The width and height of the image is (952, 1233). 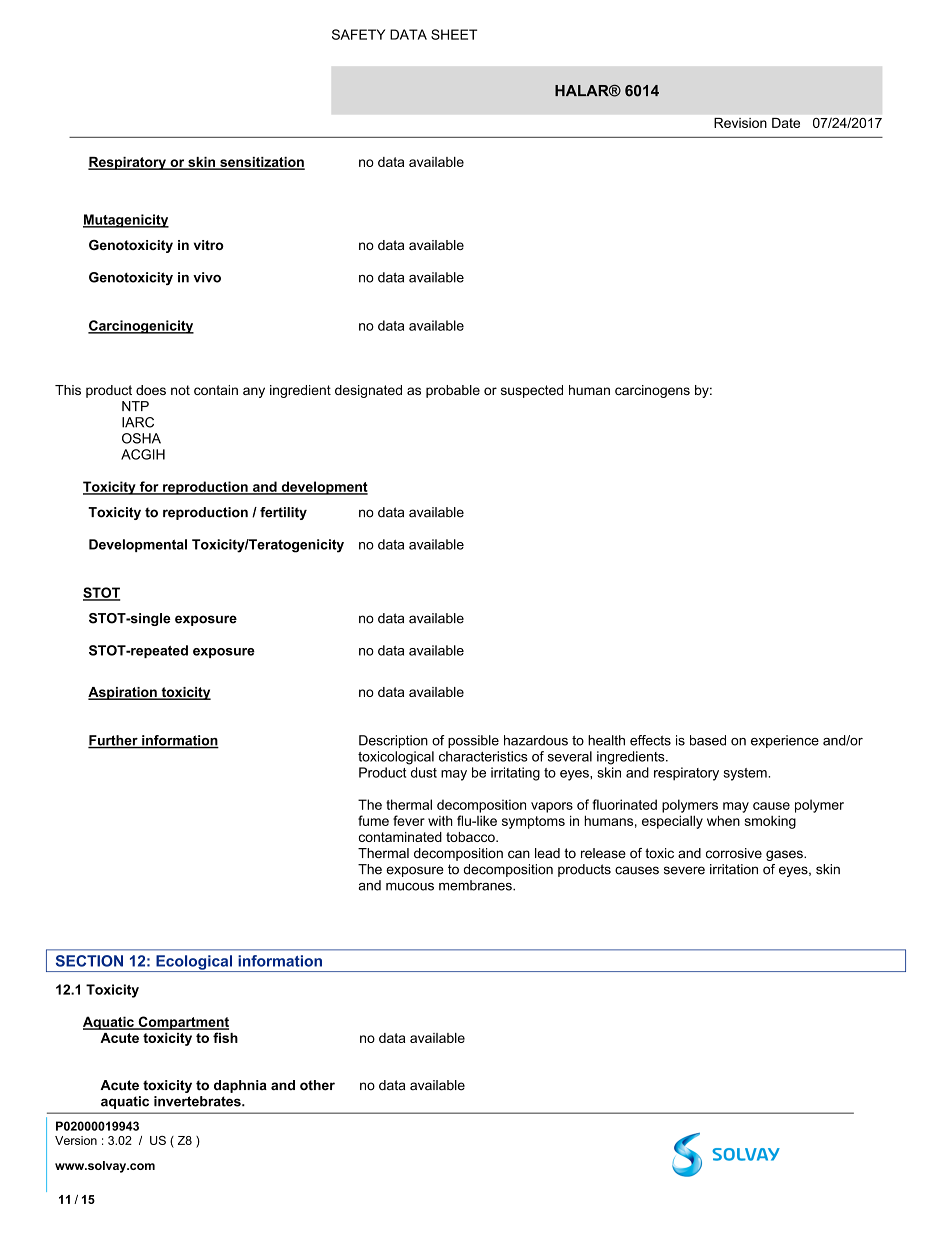 I want to click on sensitization, so click(x=261, y=163).
